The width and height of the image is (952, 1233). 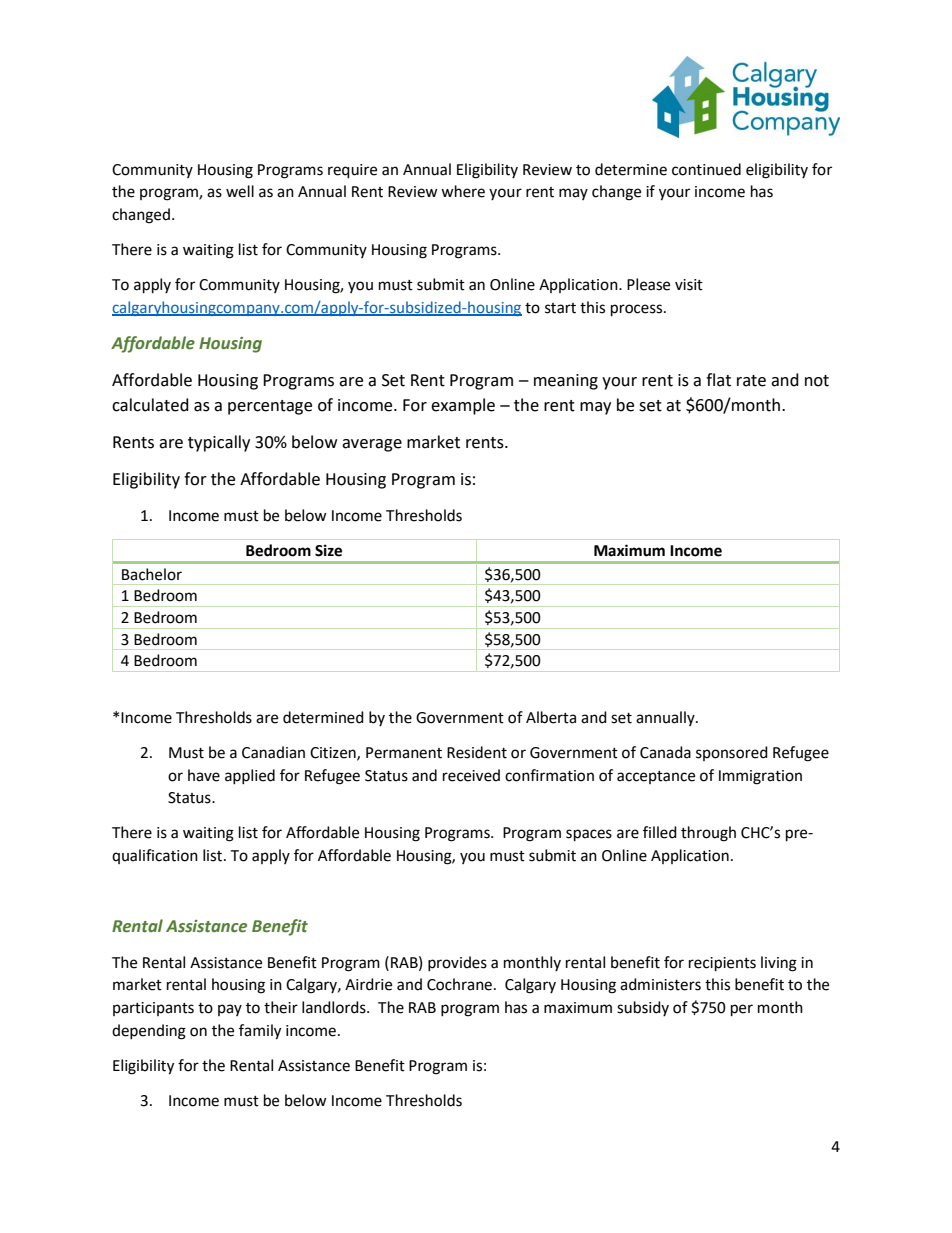 I want to click on continued, so click(x=706, y=169).
